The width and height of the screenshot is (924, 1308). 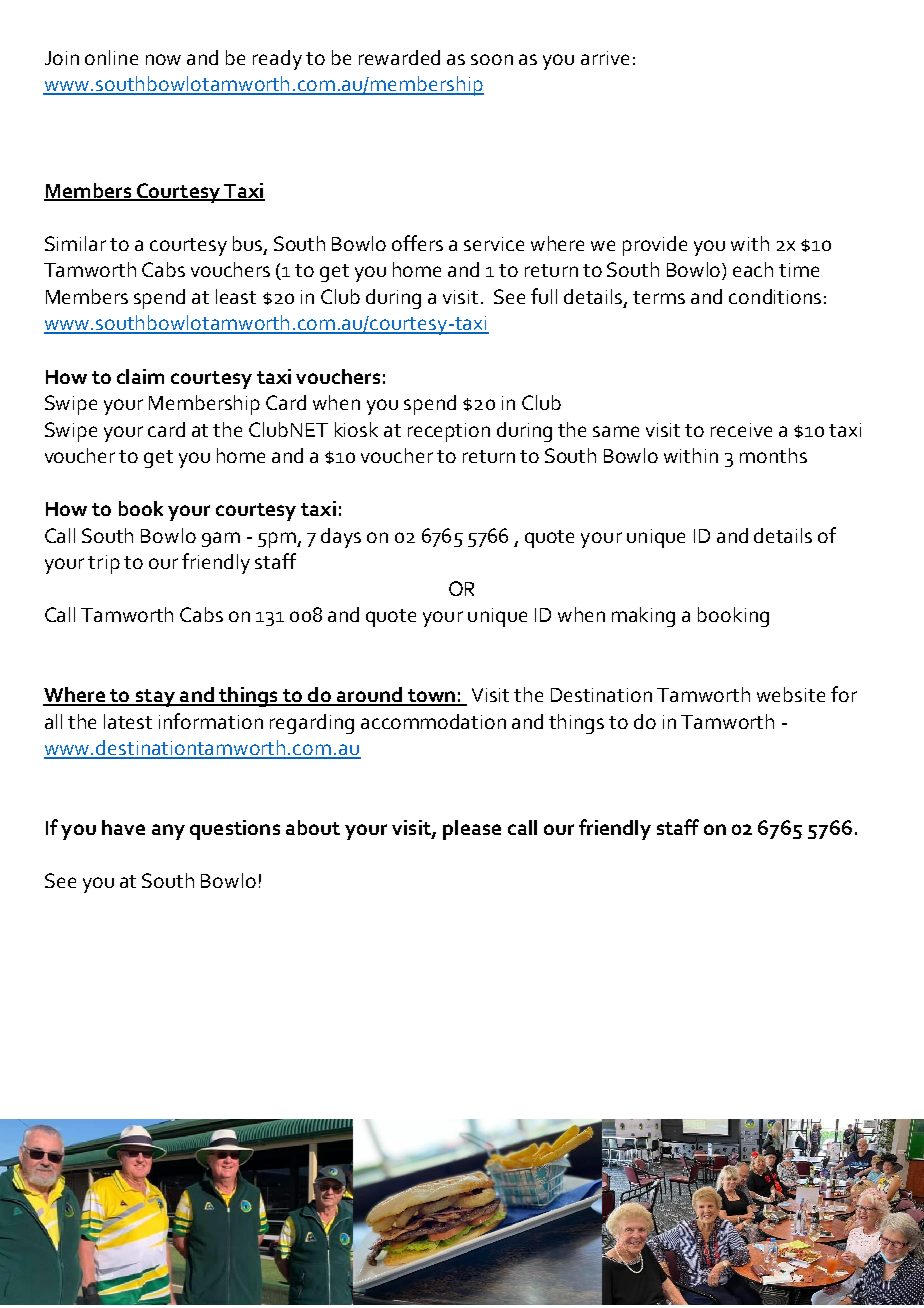 What do you see at coordinates (399, 57) in the screenshot?
I see `rewarded` at bounding box center [399, 57].
